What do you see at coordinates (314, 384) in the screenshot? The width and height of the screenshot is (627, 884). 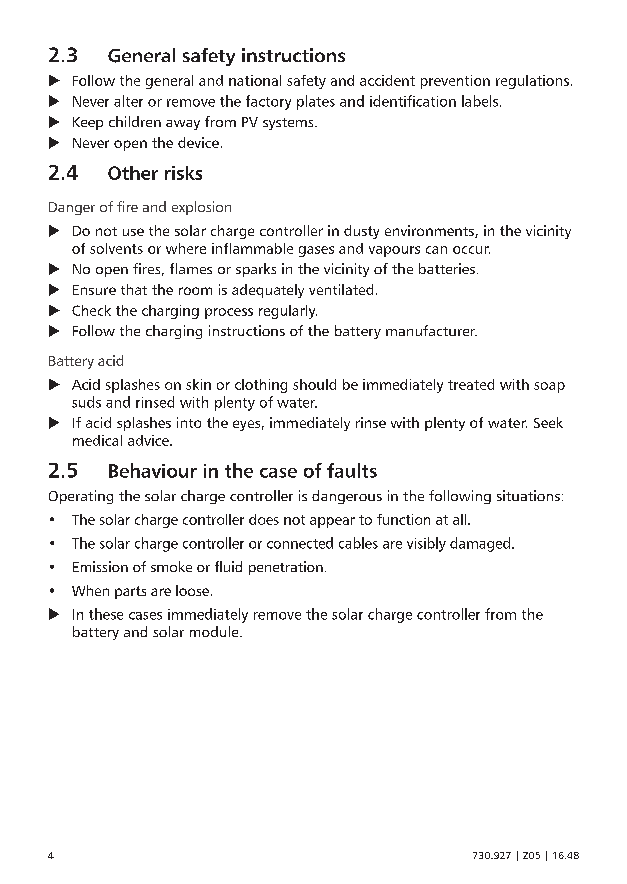 I see `should` at bounding box center [314, 384].
